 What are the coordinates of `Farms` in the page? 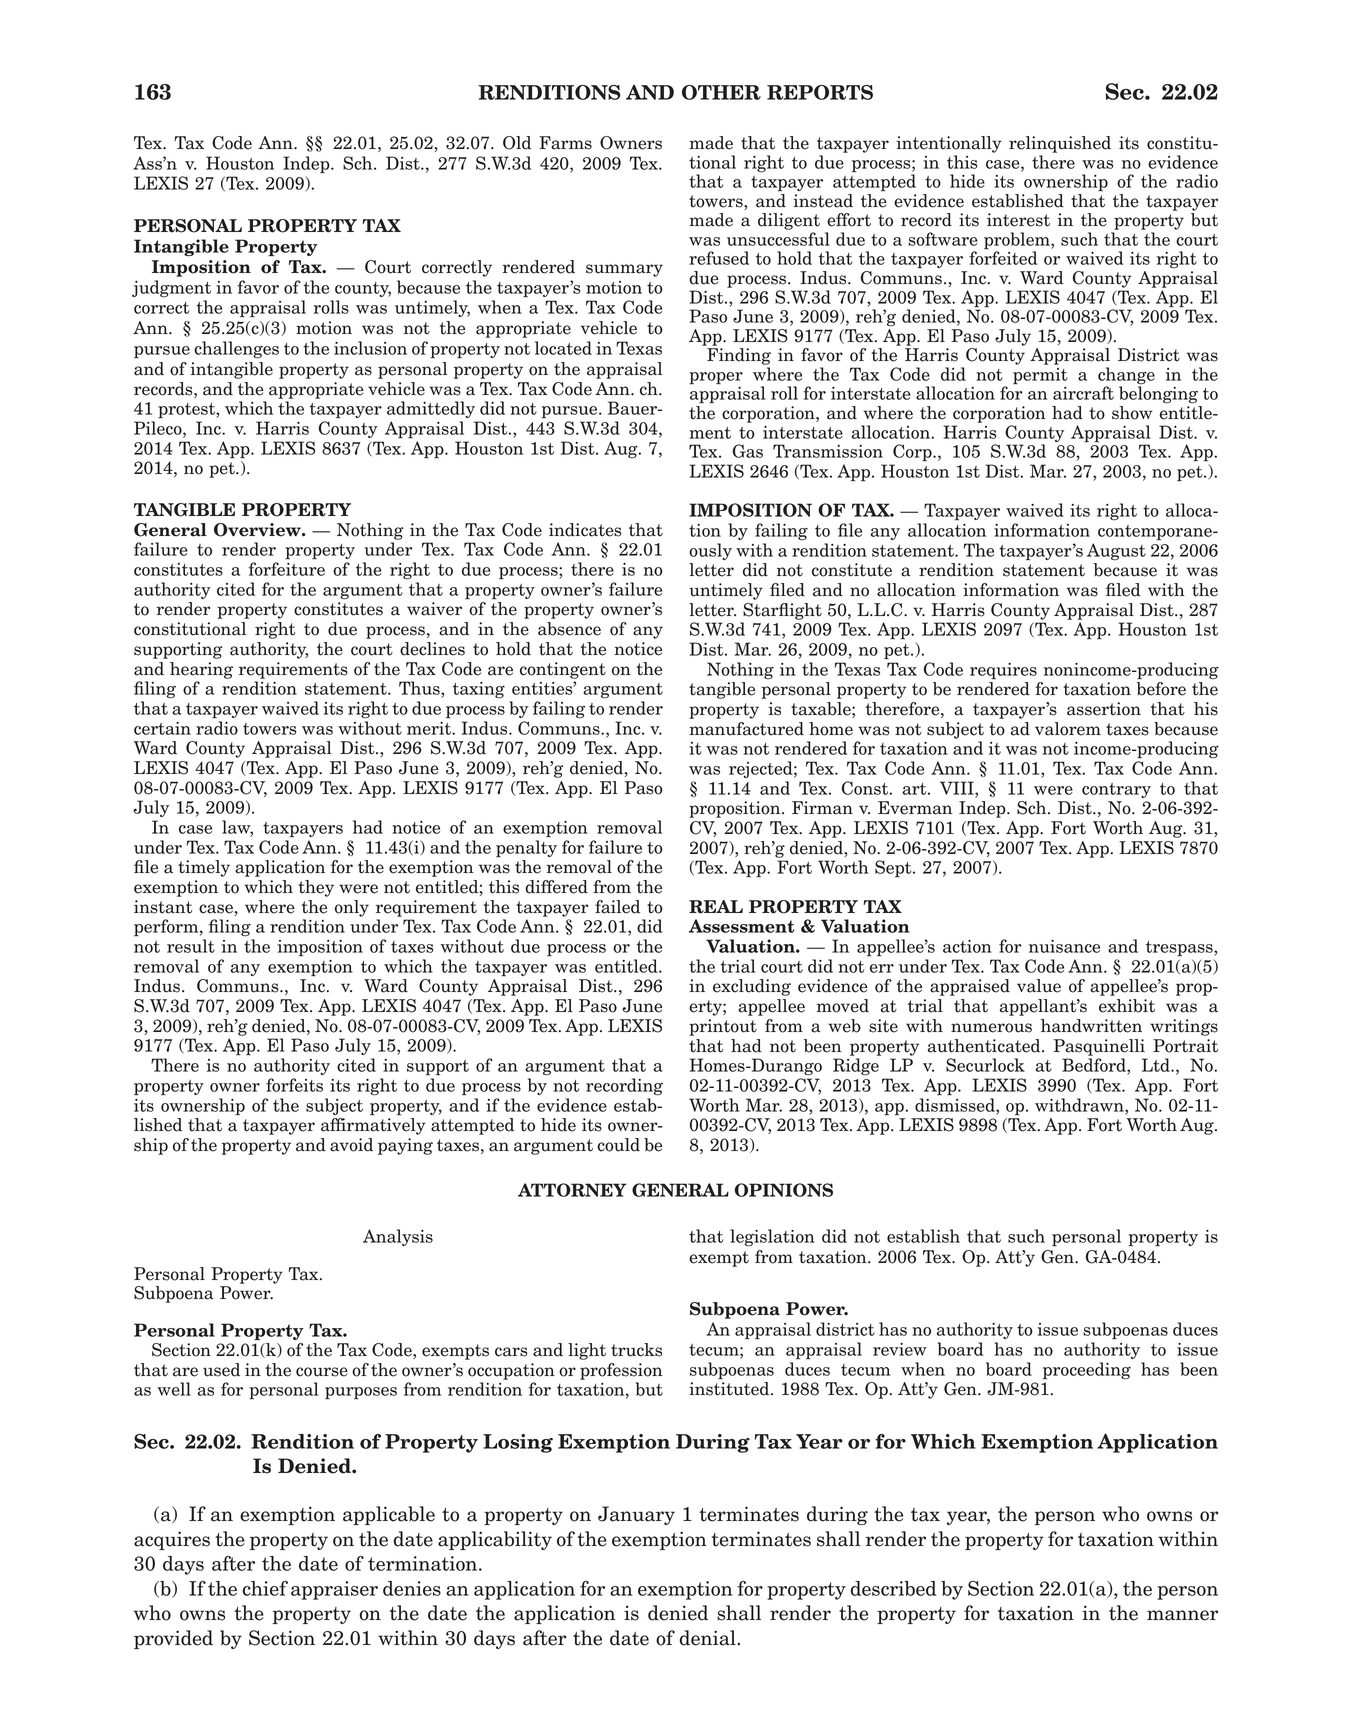 It's located at (565, 143).
